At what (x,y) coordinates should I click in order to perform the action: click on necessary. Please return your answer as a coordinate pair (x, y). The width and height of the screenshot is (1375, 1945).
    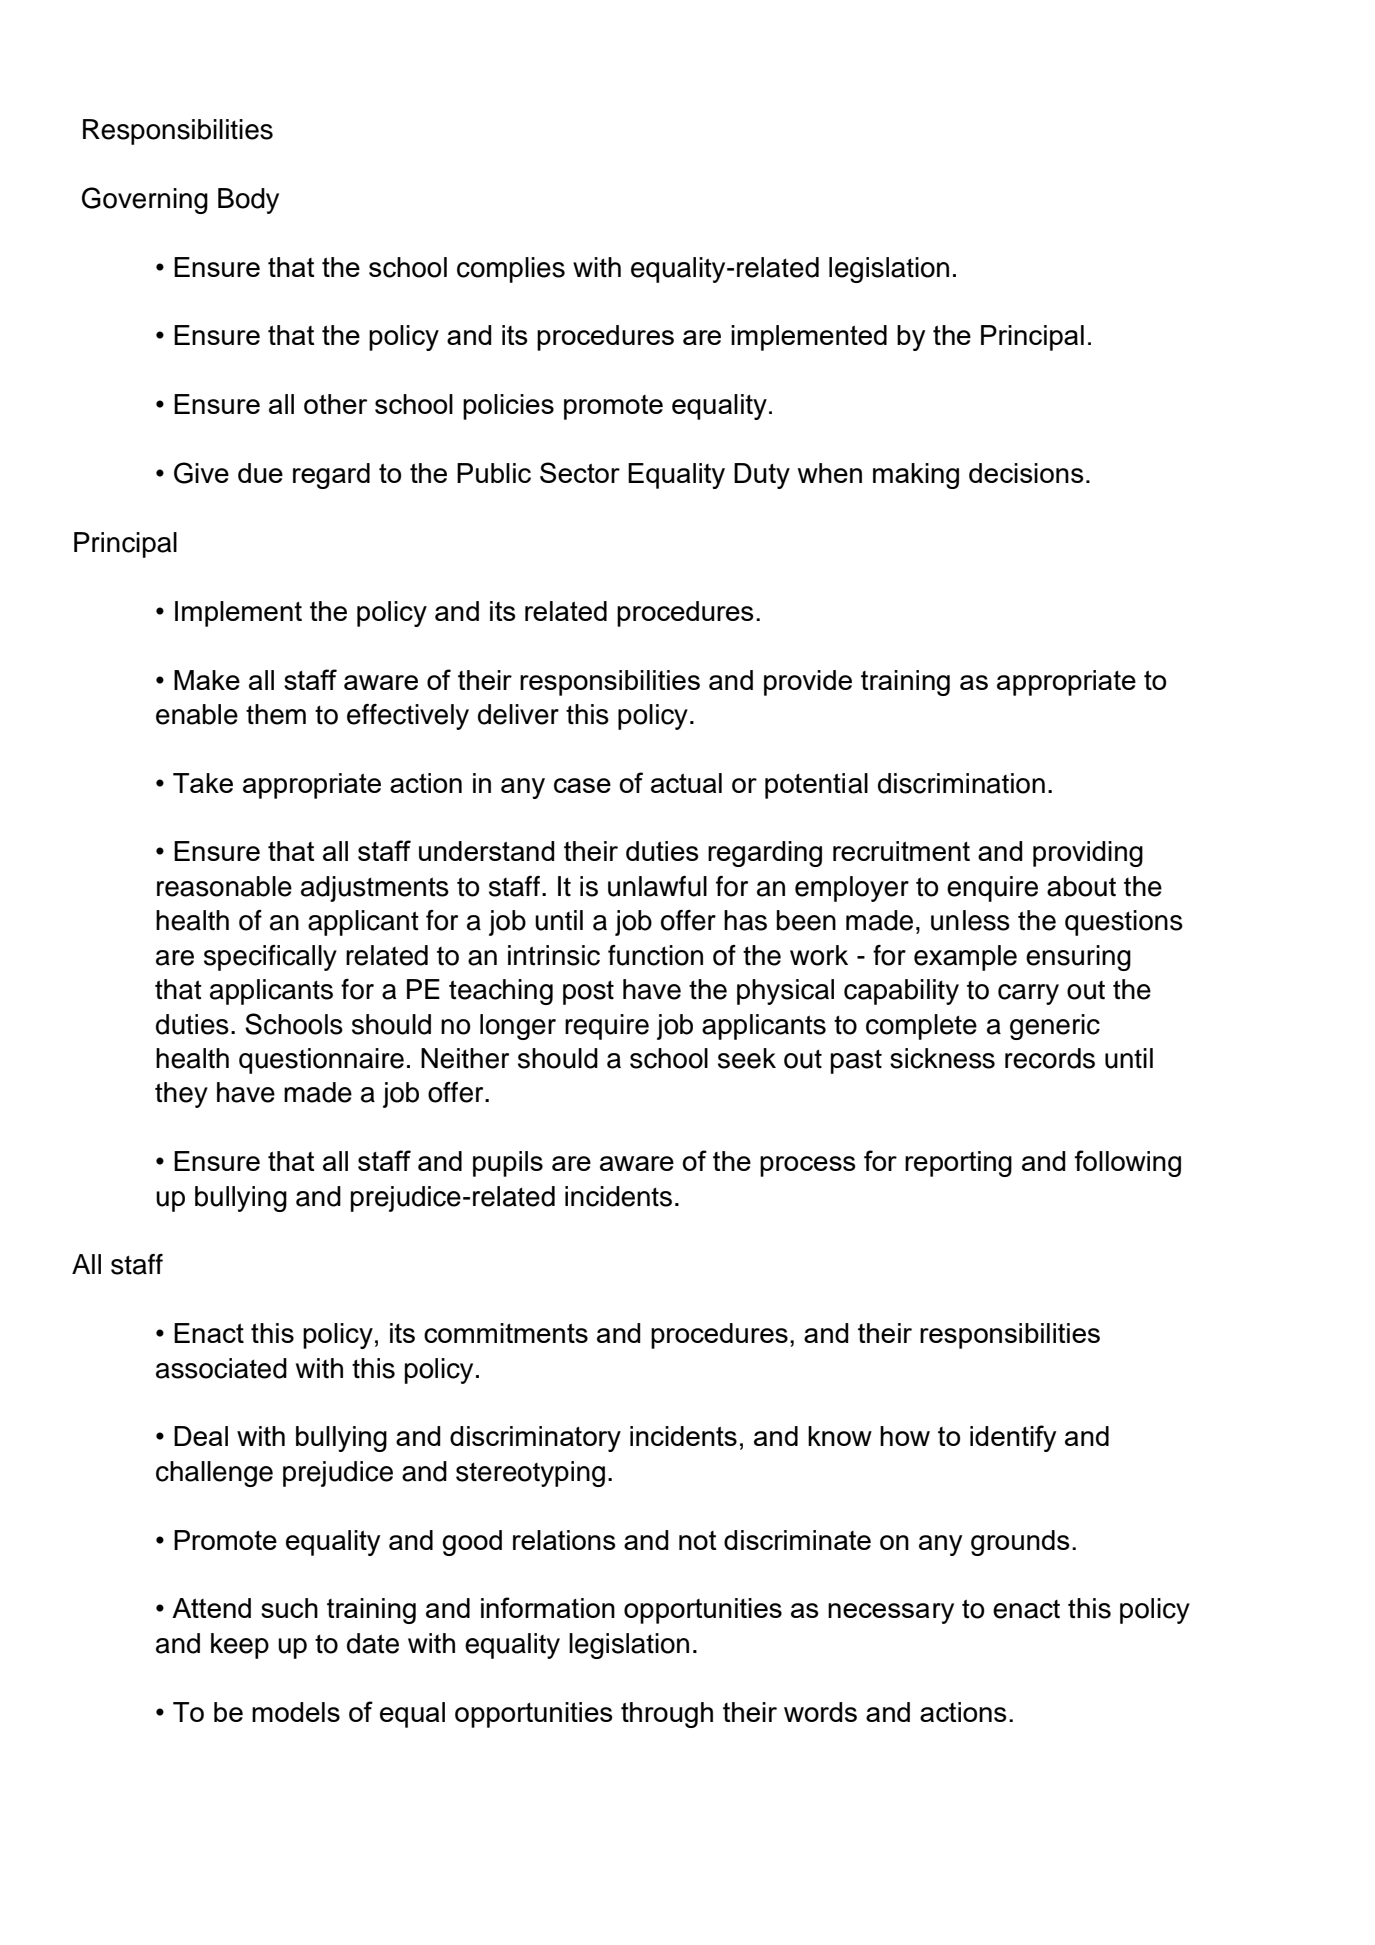
    Looking at the image, I should click on (891, 1613).
